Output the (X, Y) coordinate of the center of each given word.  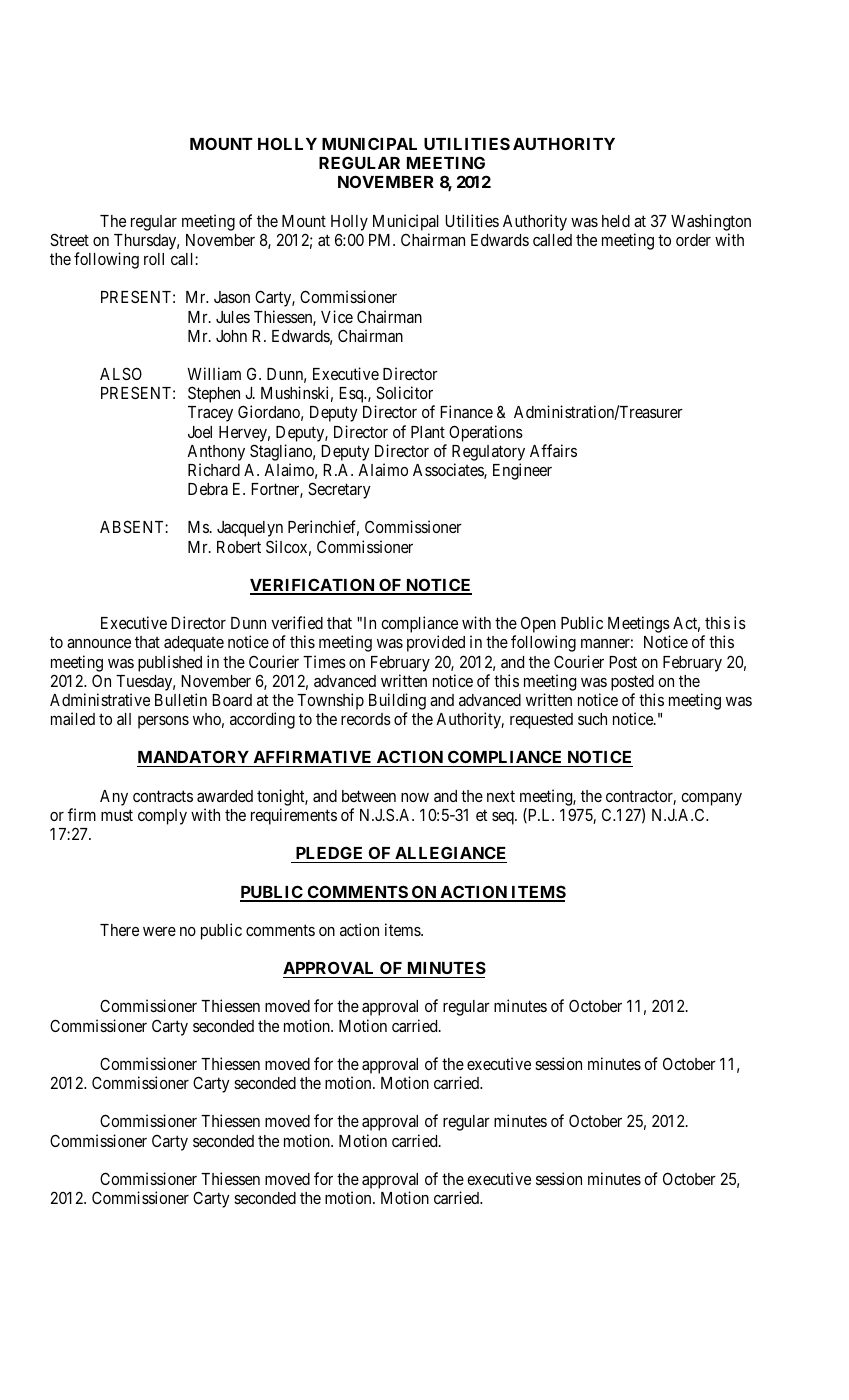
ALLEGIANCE (450, 854)
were (159, 931)
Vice (337, 316)
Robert (239, 547)
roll (154, 259)
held (616, 221)
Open (539, 626)
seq (504, 818)
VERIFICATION (313, 586)
